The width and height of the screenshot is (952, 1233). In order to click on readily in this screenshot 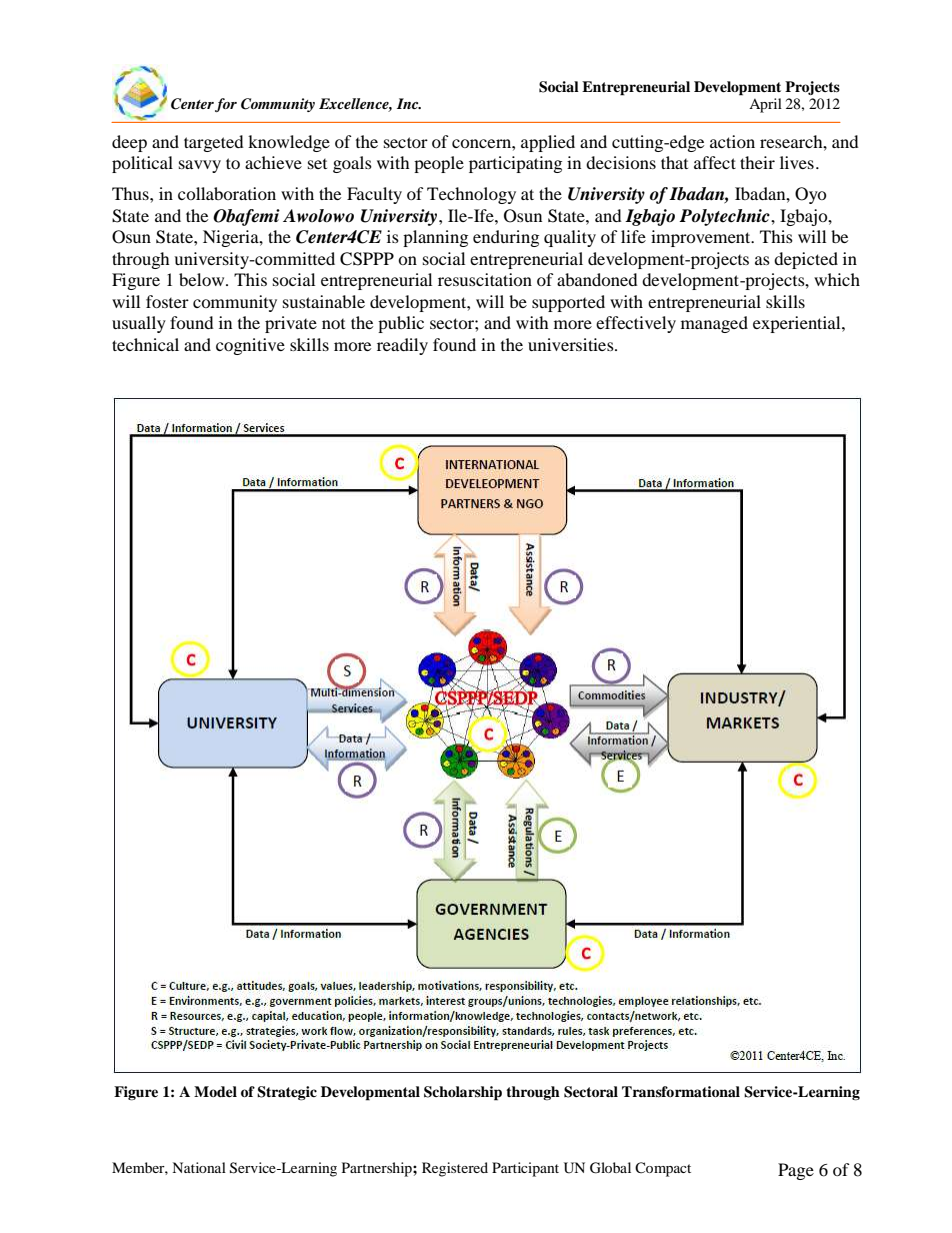, I will do `click(402, 346)`.
